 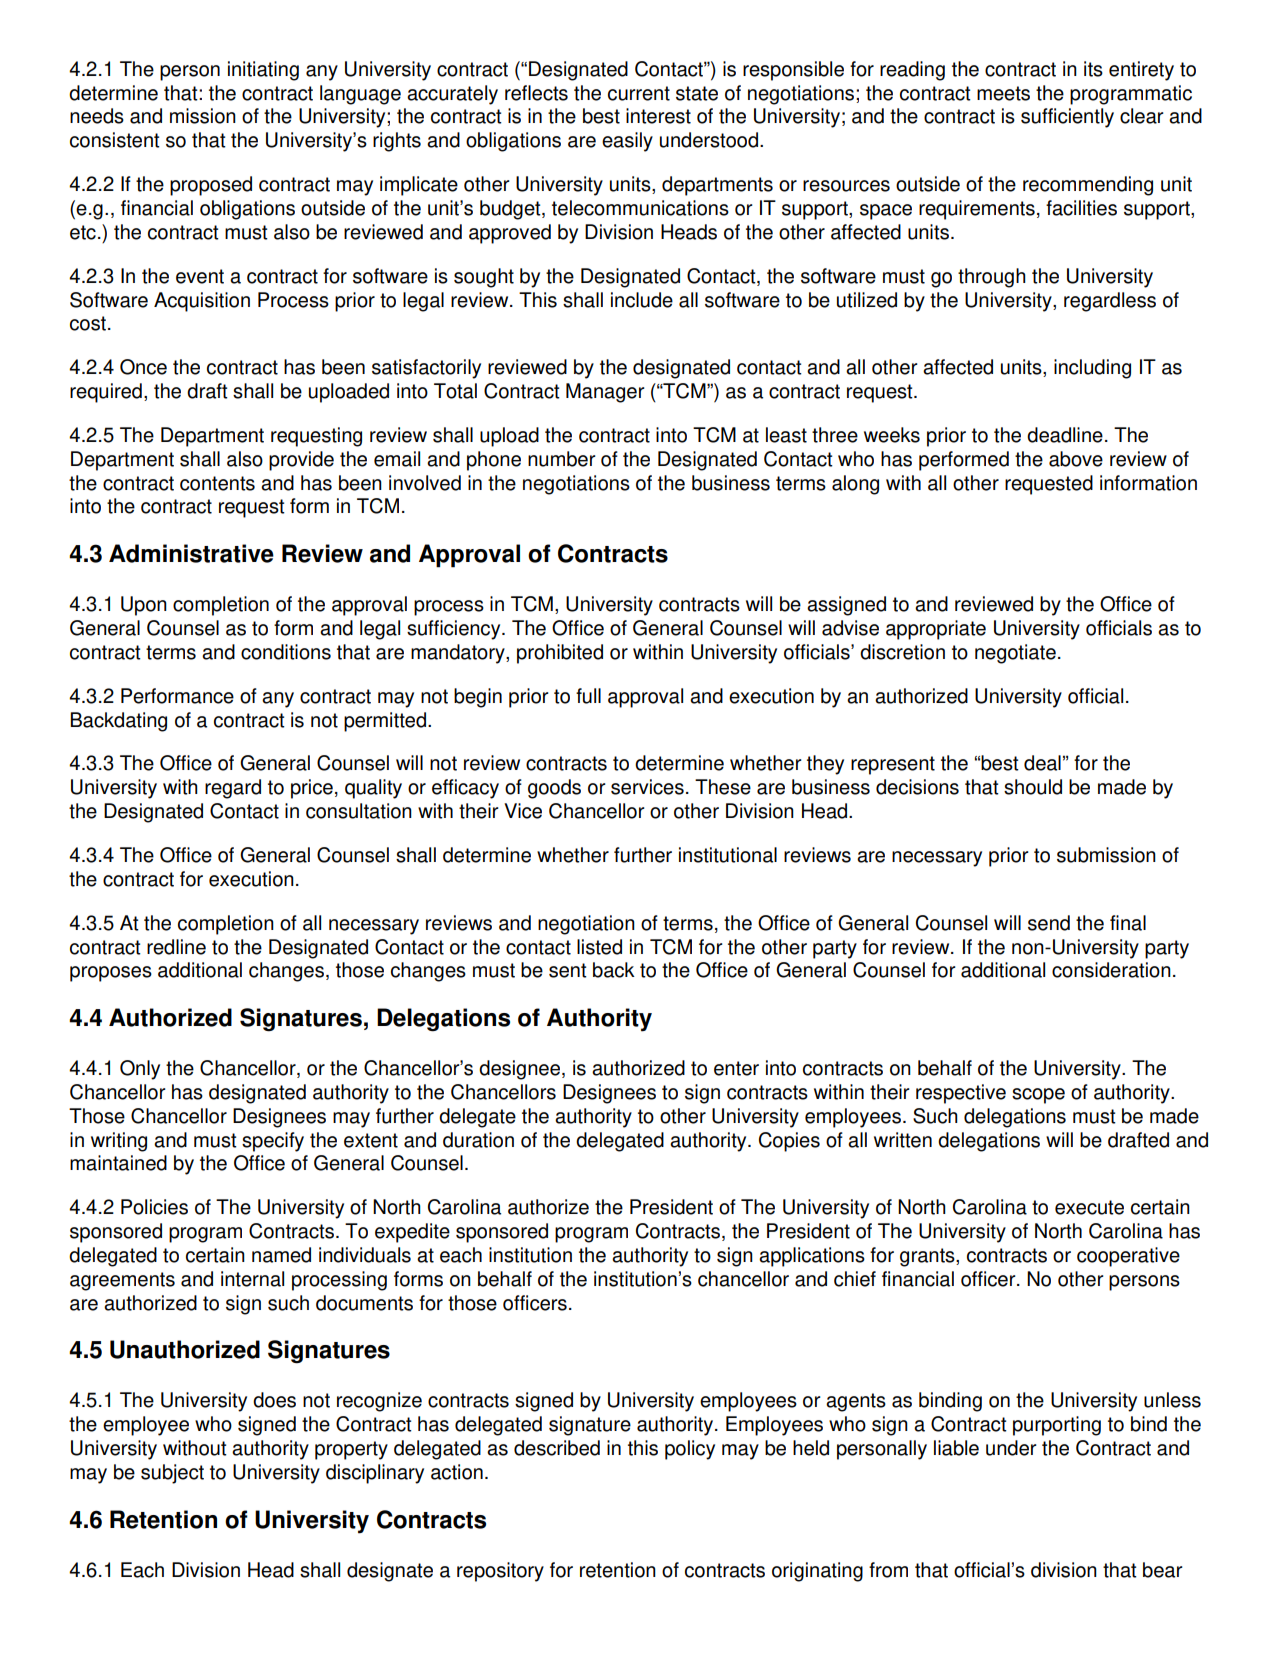 What do you see at coordinates (658, 116) in the screenshot?
I see `interest` at bounding box center [658, 116].
